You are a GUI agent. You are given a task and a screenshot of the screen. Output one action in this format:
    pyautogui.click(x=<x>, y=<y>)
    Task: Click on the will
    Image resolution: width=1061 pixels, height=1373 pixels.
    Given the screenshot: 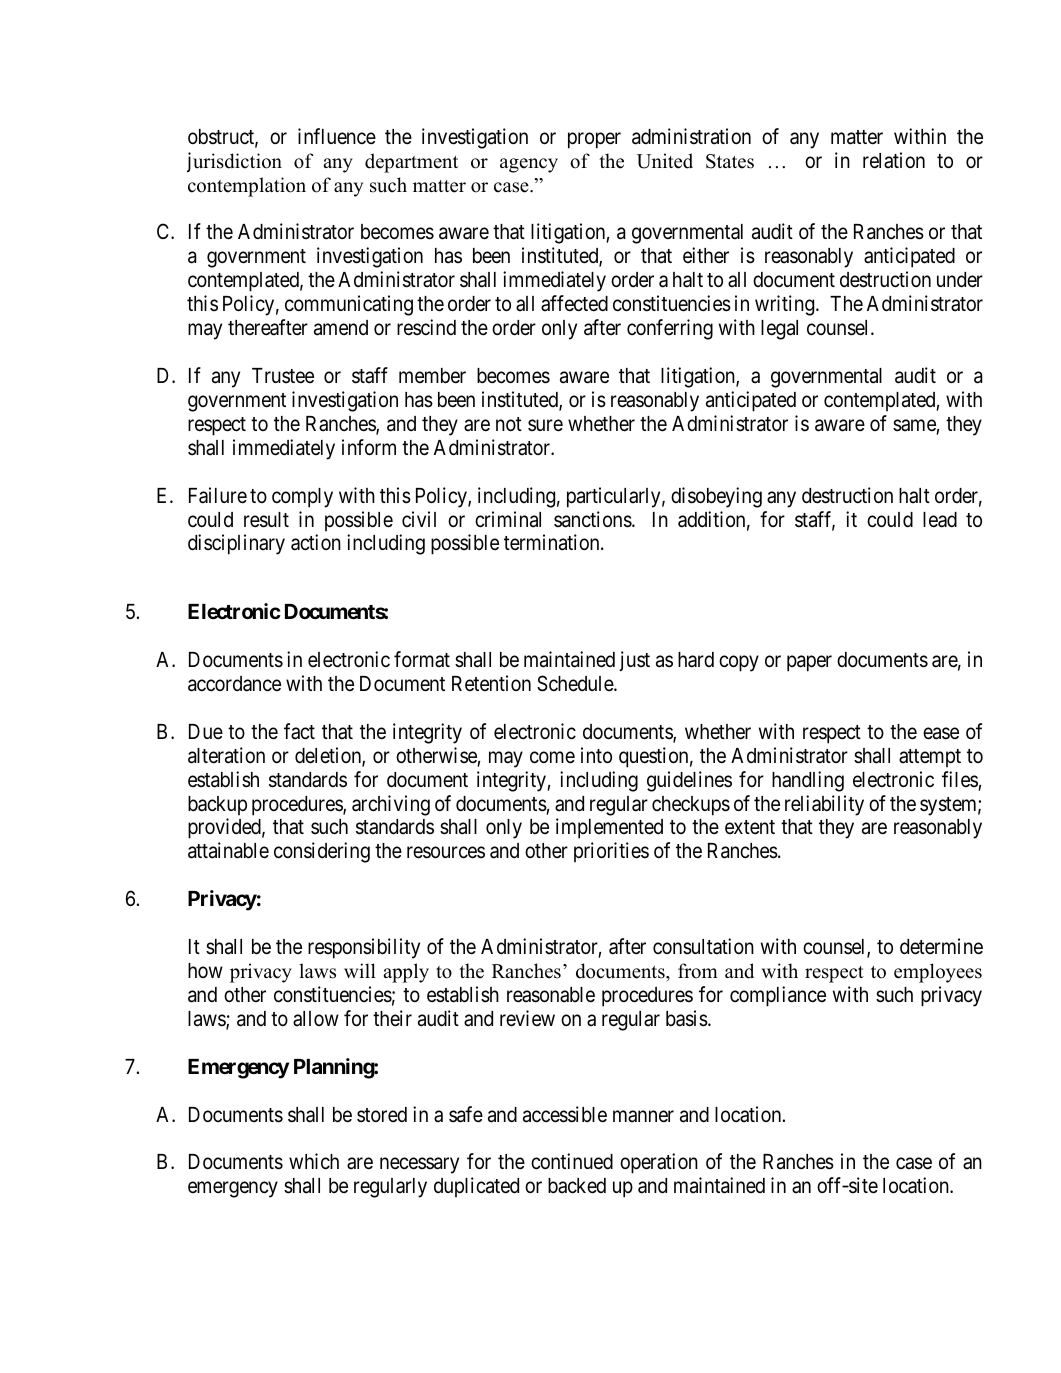 What is the action you would take?
    pyautogui.click(x=360, y=970)
